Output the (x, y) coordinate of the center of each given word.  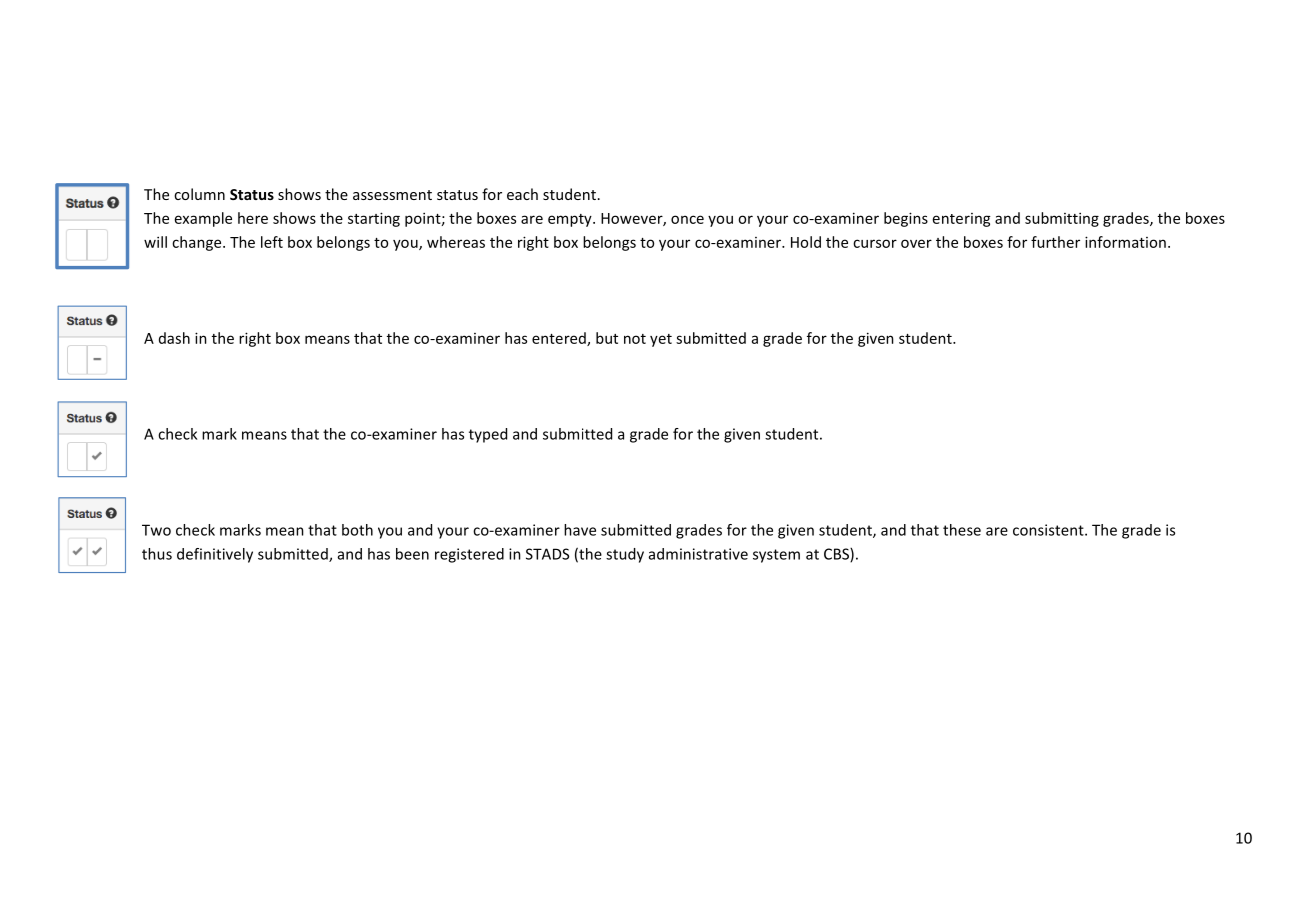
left (272, 242)
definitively (215, 555)
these (962, 530)
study (625, 555)
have (580, 530)
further (1055, 242)
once (687, 219)
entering (962, 220)
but (607, 338)
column (199, 194)
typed (488, 435)
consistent (1049, 530)
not (635, 339)
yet (661, 340)
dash (174, 338)
